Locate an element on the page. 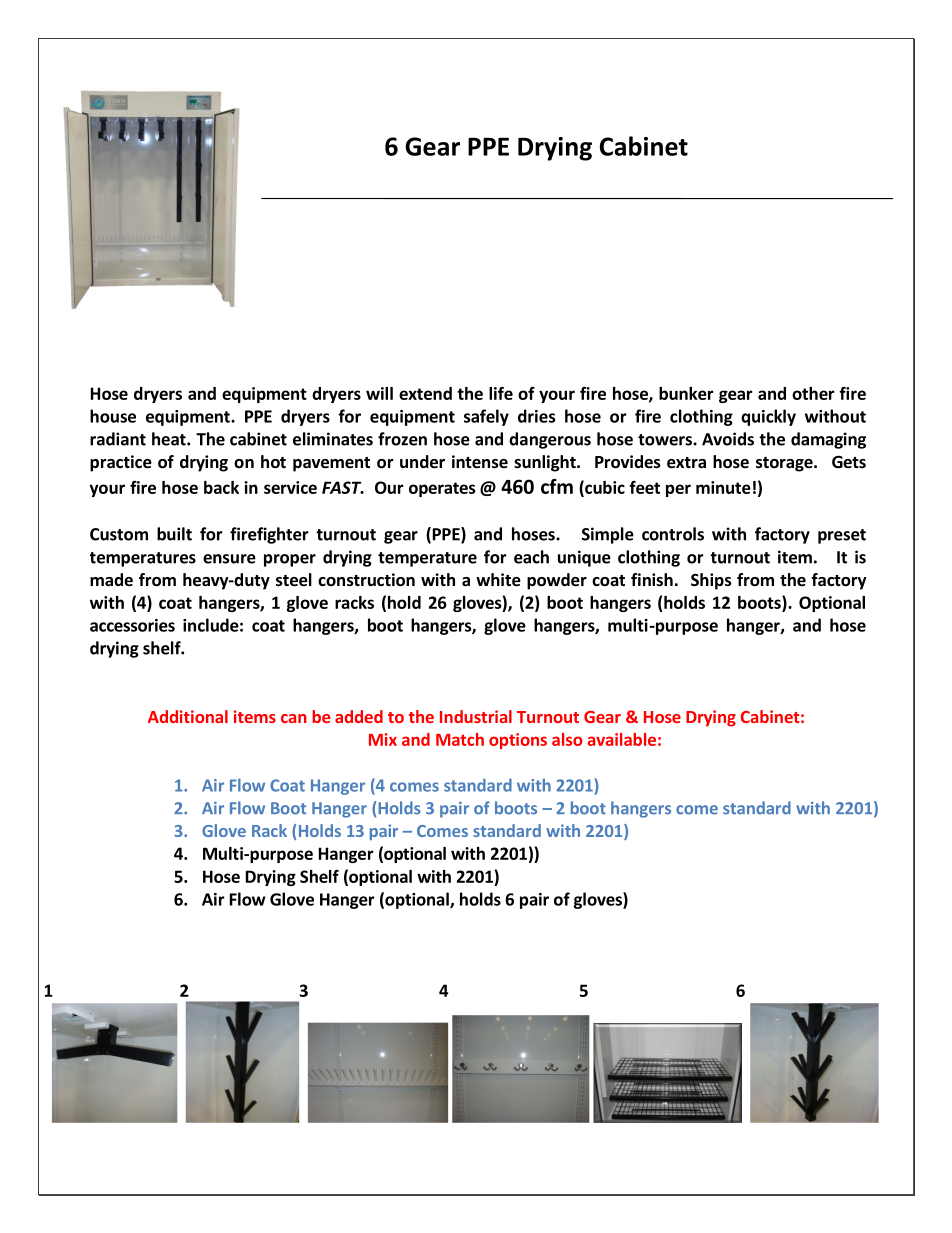 This page has width=952, height=1233. operates is located at coordinates (442, 489).
